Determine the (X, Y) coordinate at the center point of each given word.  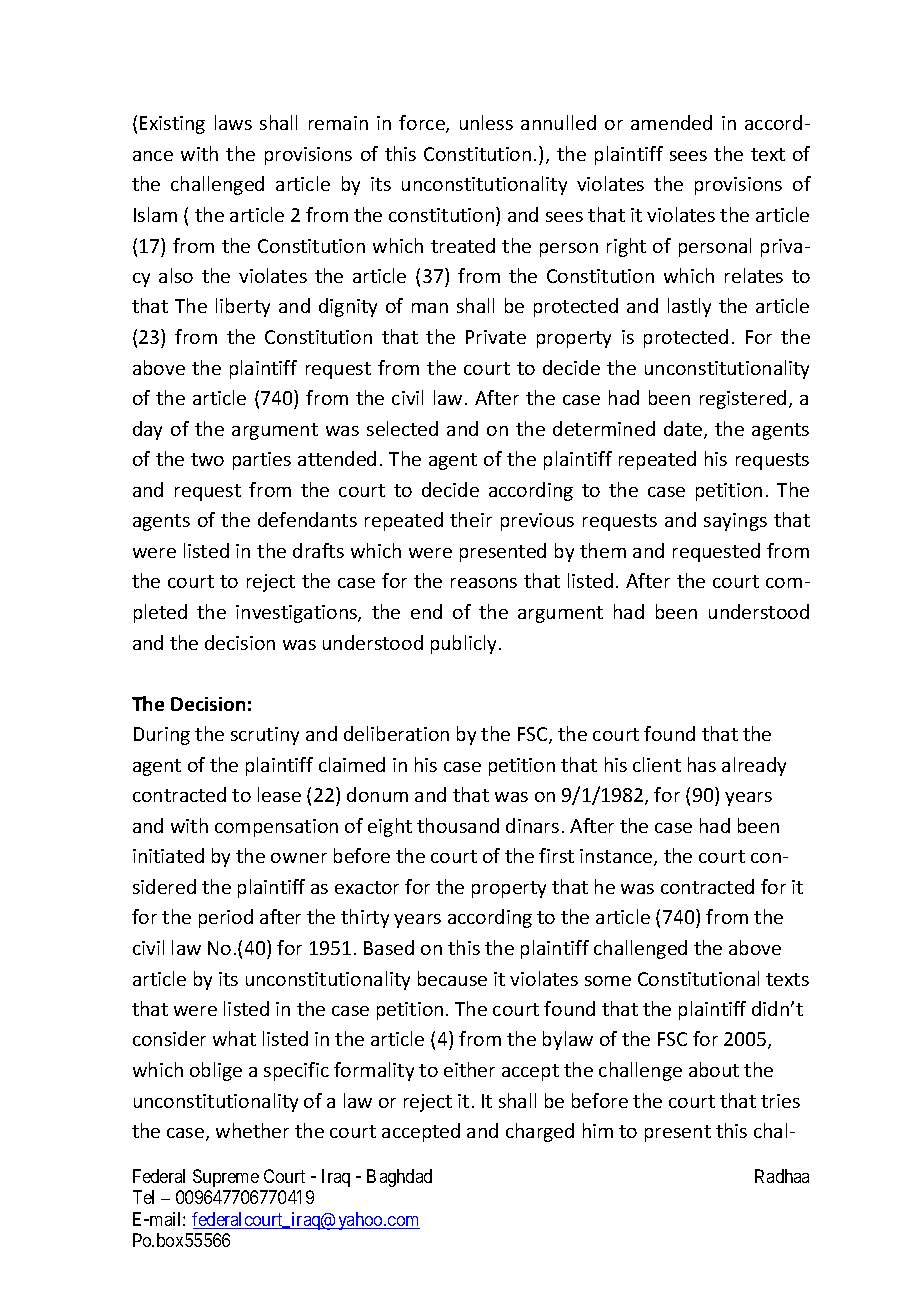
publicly (465, 644)
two (207, 459)
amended (671, 122)
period (226, 918)
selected (402, 428)
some (608, 981)
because (452, 978)
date (684, 430)
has (702, 764)
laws (233, 122)
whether (252, 1130)
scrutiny (265, 736)
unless (486, 122)
